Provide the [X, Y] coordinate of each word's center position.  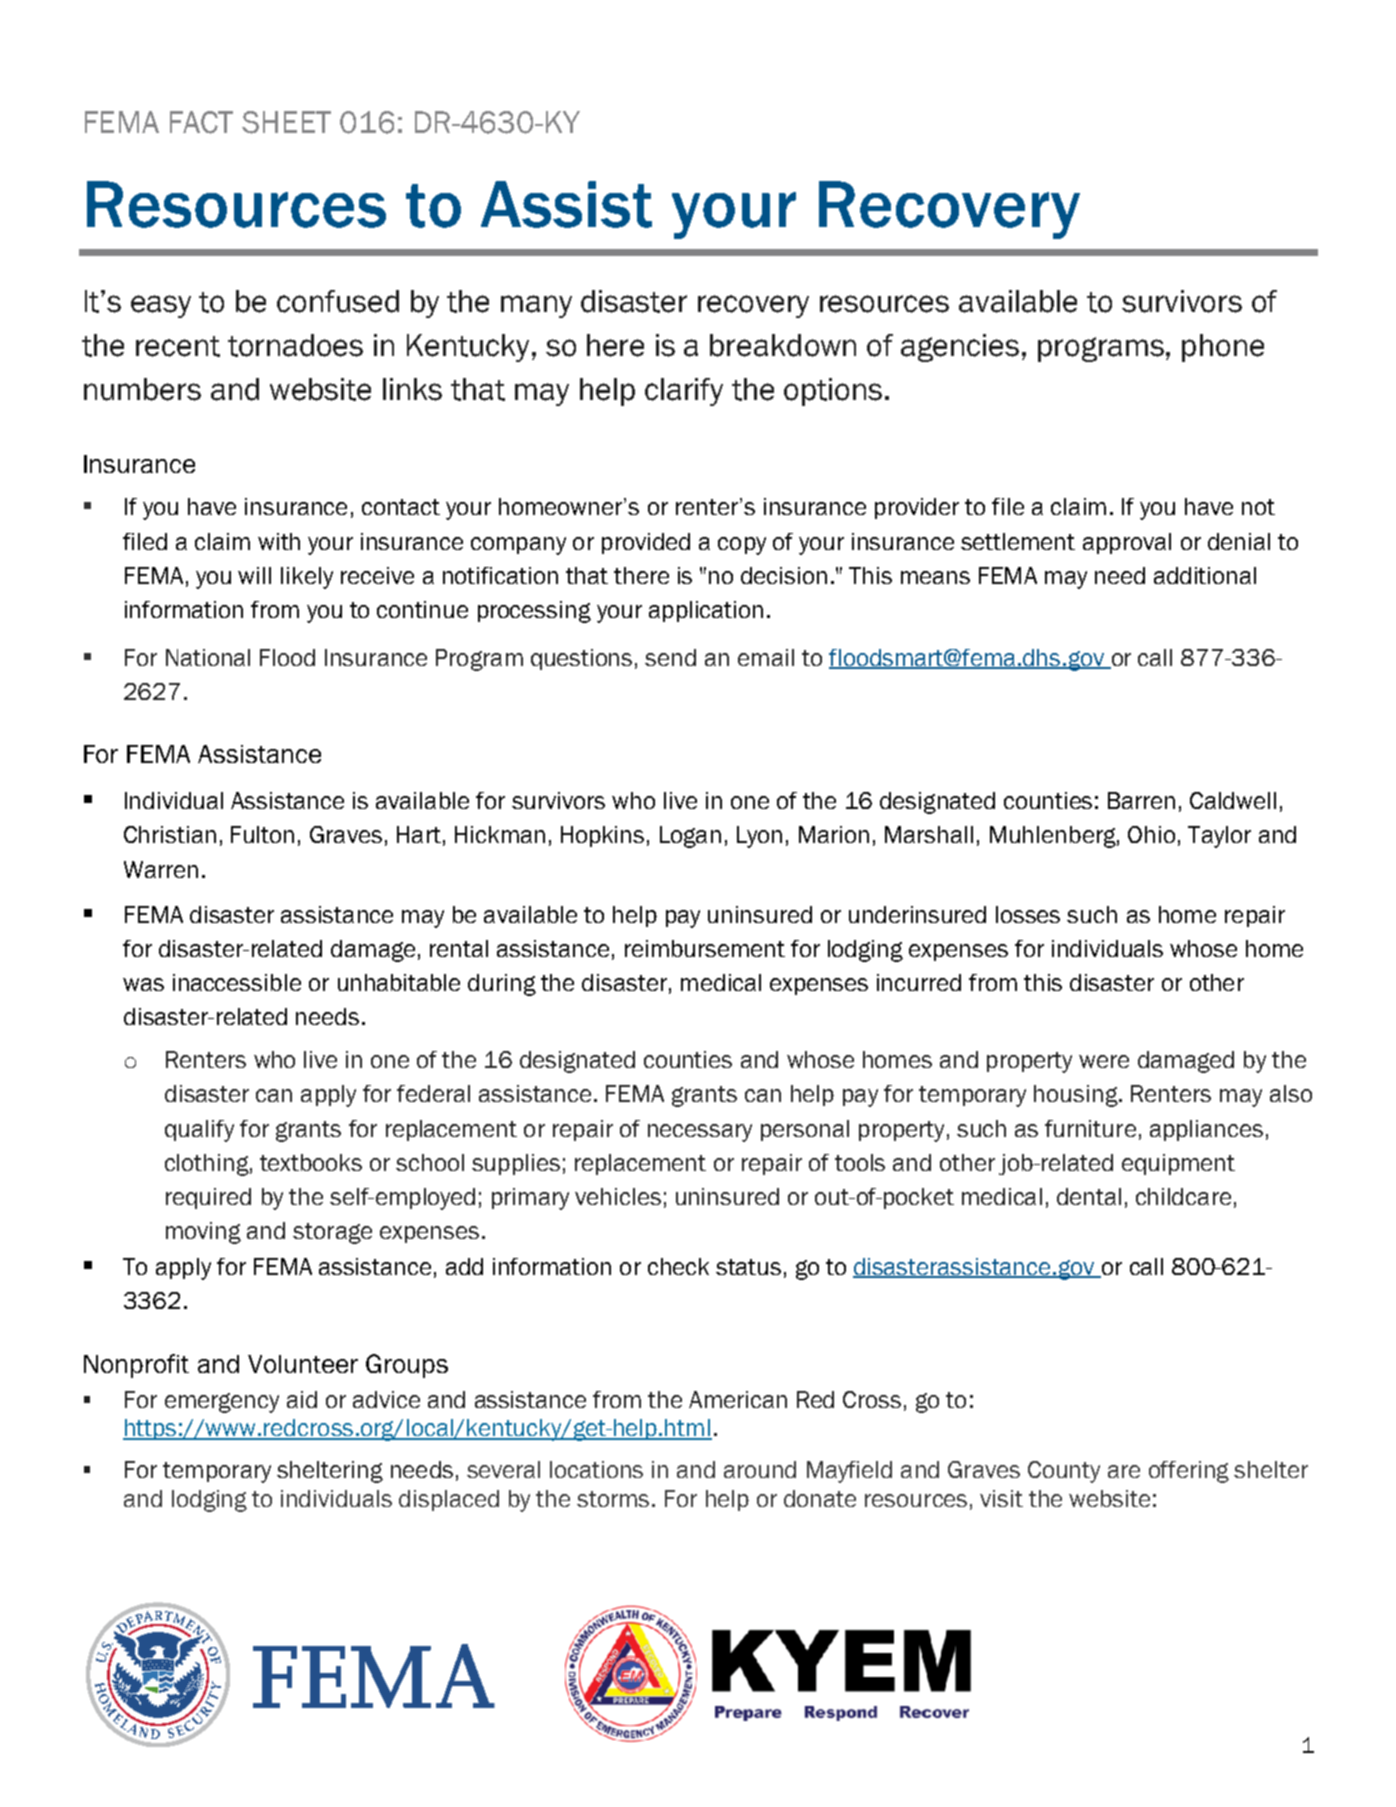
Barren [1141, 800]
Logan [690, 837]
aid [302, 1399]
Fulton [262, 834]
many [536, 306]
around [760, 1469]
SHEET [286, 122]
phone [1223, 348]
